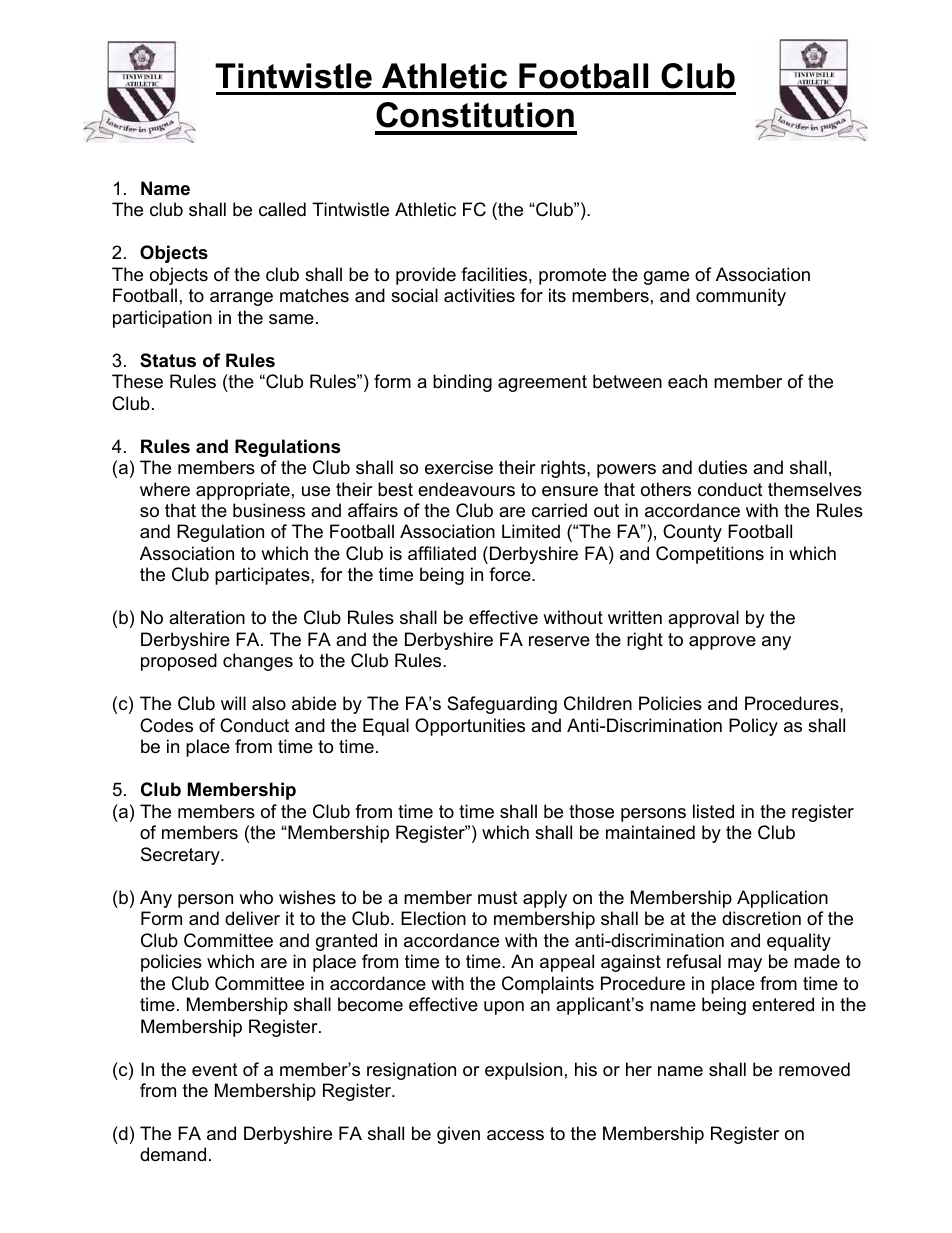 This document has height=1233, width=952. Describe the element at coordinates (168, 360) in the document. I see `Status` at that location.
